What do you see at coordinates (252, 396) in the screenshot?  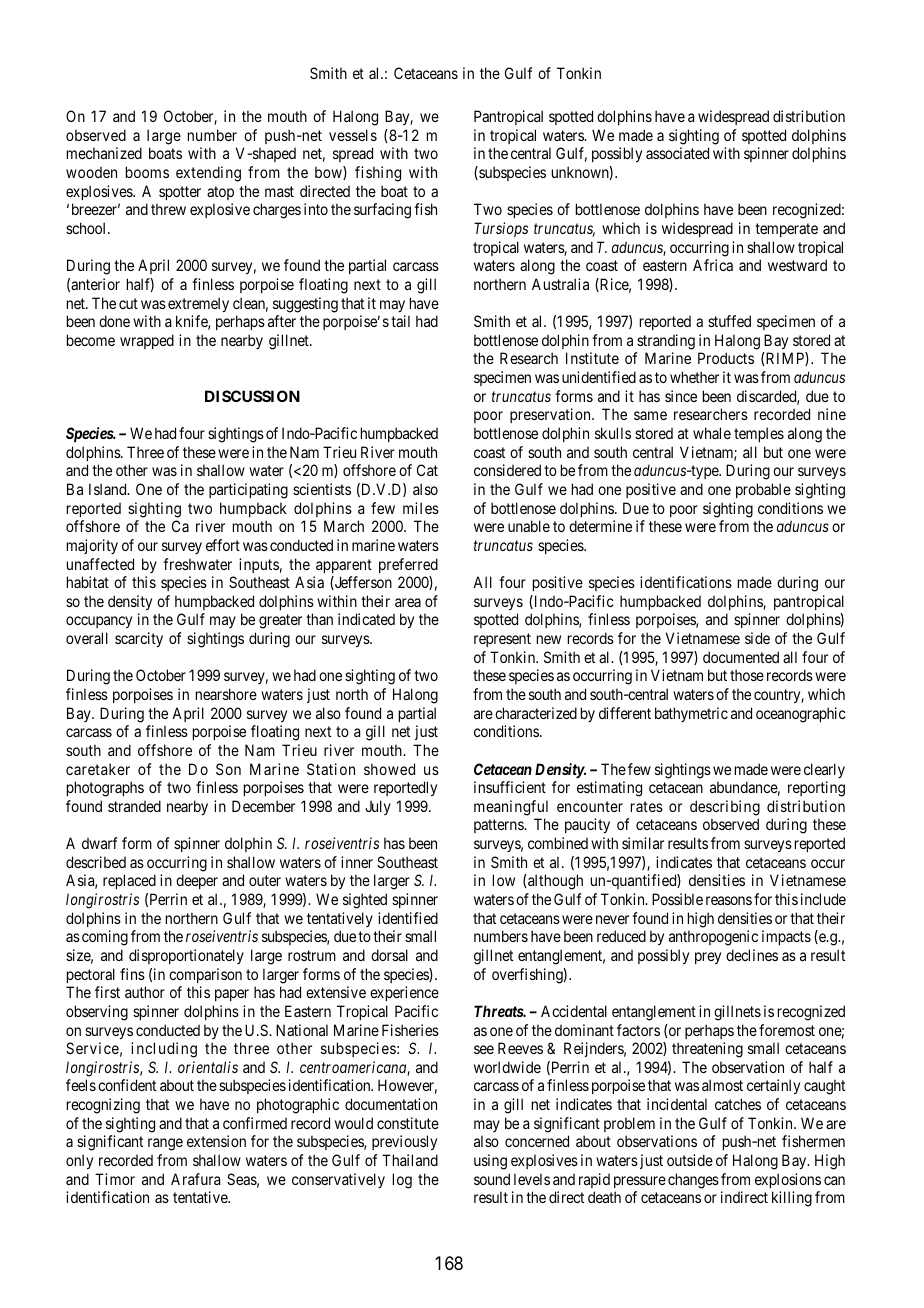 I see `DISCUSSION` at bounding box center [252, 396].
